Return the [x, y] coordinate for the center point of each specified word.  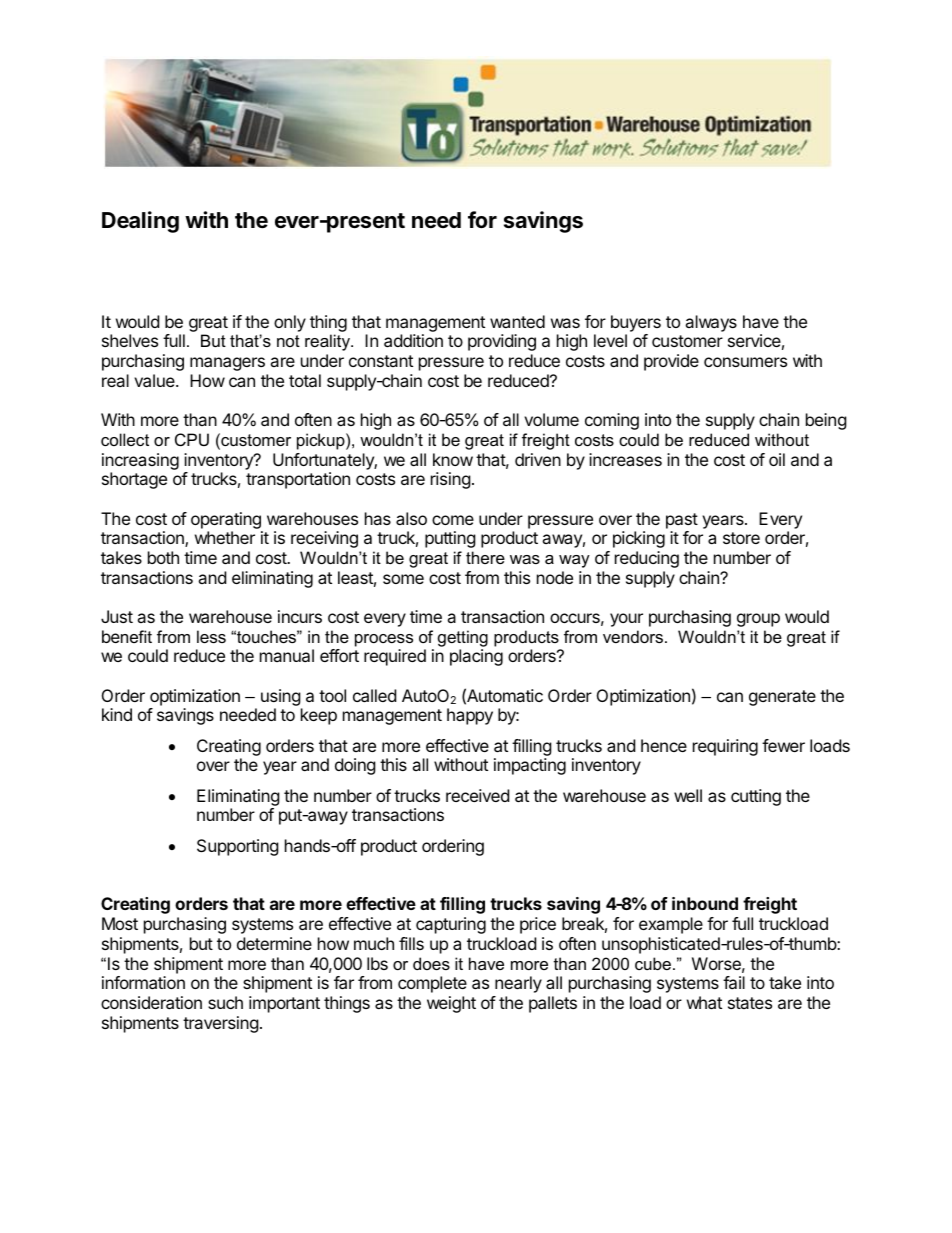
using [281, 699]
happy [470, 716]
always [711, 323]
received [477, 795]
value [155, 380]
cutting [756, 797]
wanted [517, 321]
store [741, 538]
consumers [745, 362]
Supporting [238, 847]
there [485, 557]
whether [225, 537]
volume [551, 419]
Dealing [140, 222]
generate [782, 698]
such [225, 1002]
